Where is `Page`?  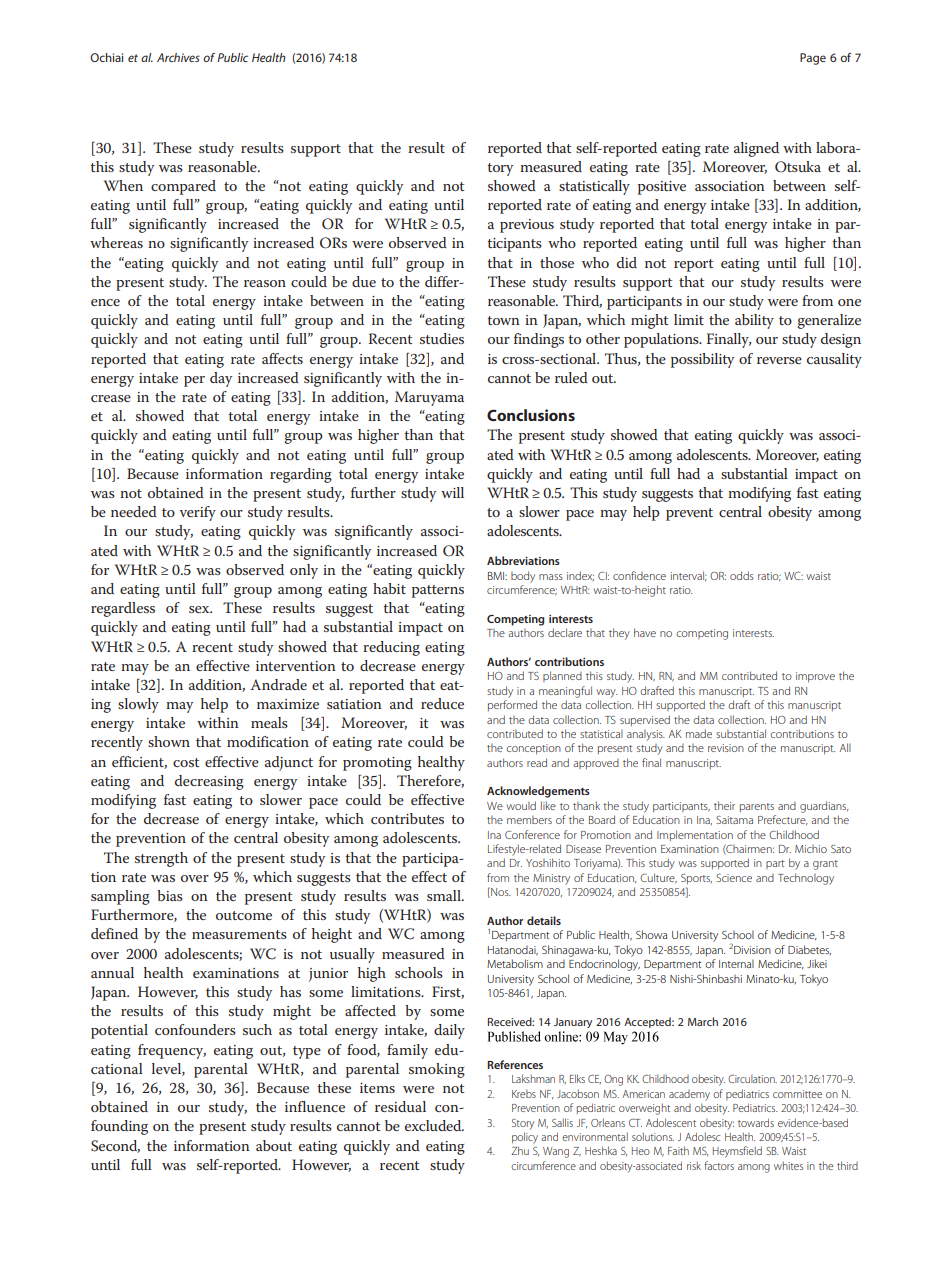
Page is located at coordinates (813, 59).
